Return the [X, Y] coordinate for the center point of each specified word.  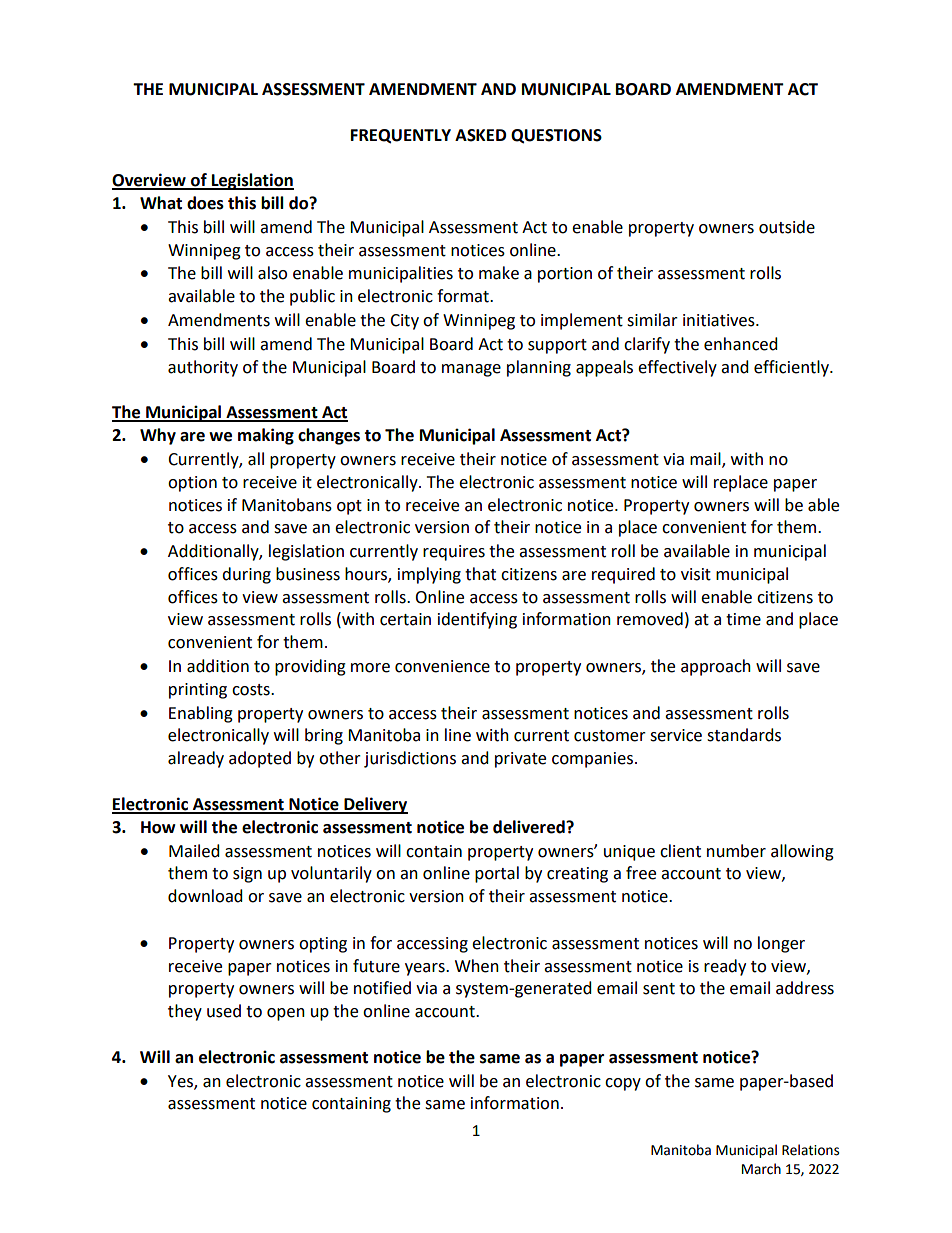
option [192, 484]
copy [623, 1084]
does [205, 203]
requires [454, 553]
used [224, 1011]
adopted [260, 759]
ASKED [480, 135]
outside [787, 227]
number [736, 851]
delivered [530, 827]
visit [696, 574]
